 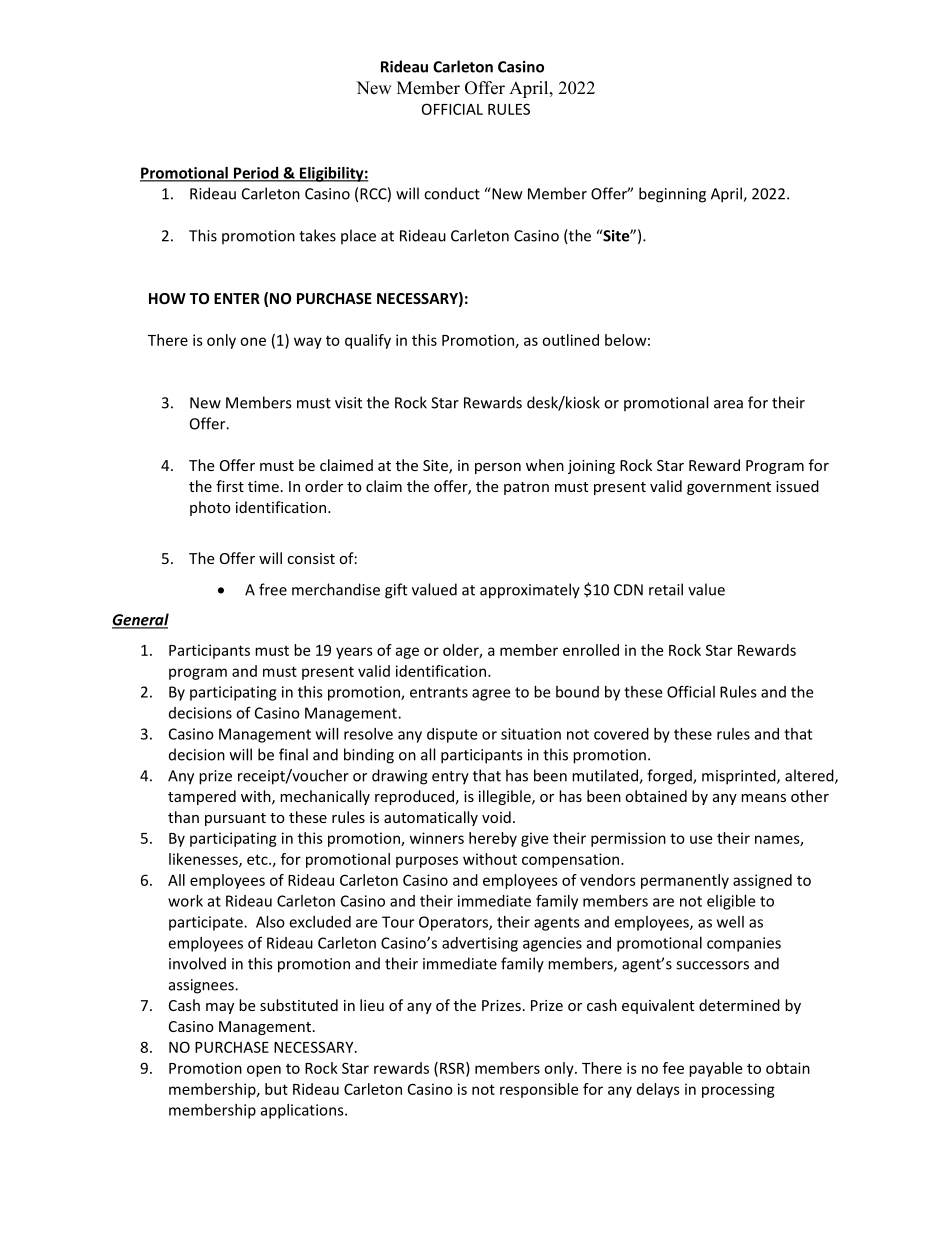 I want to click on conduct, so click(x=452, y=193).
